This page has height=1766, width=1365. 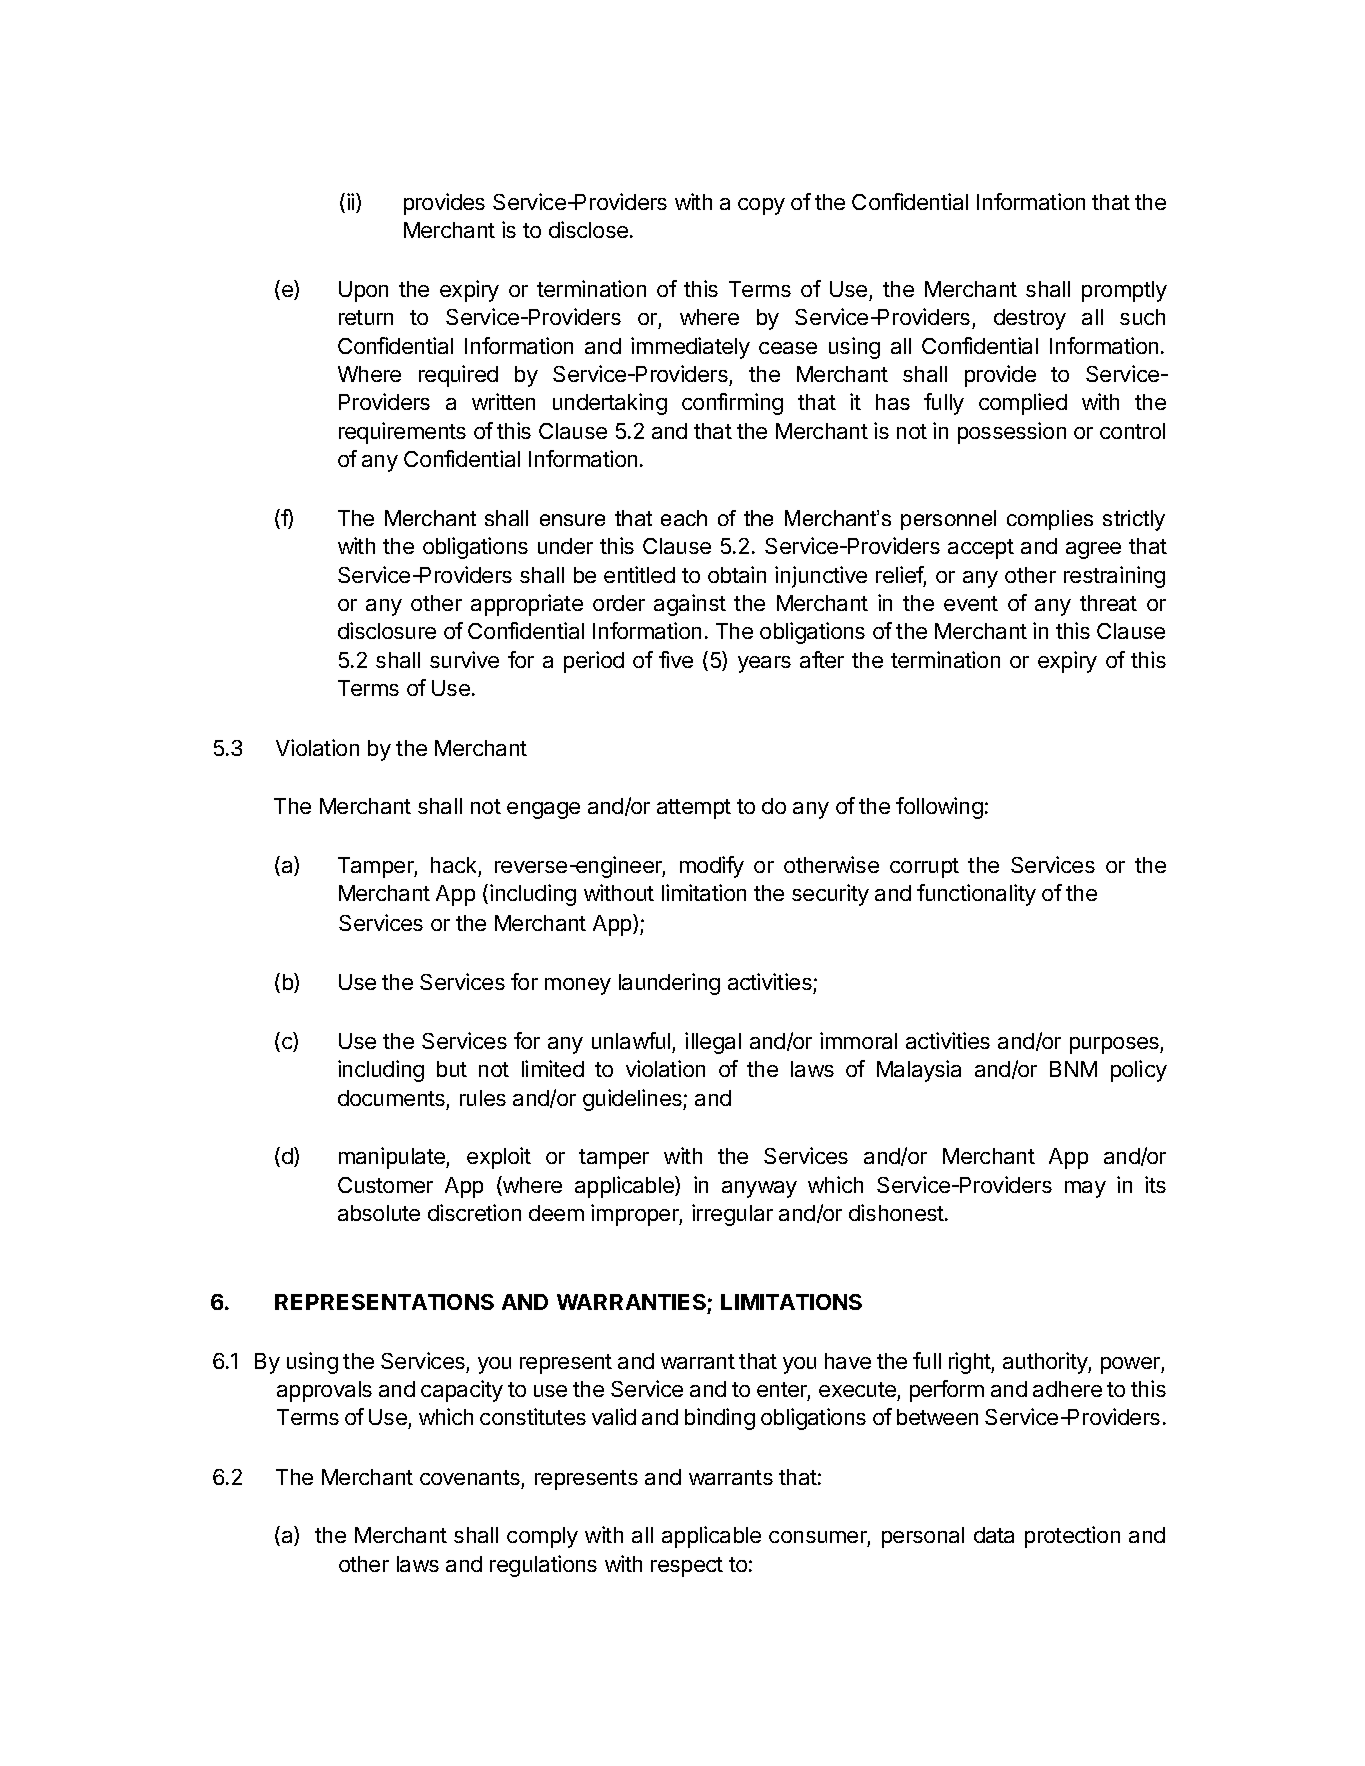 What do you see at coordinates (464, 659) in the page?
I see `survive` at bounding box center [464, 659].
